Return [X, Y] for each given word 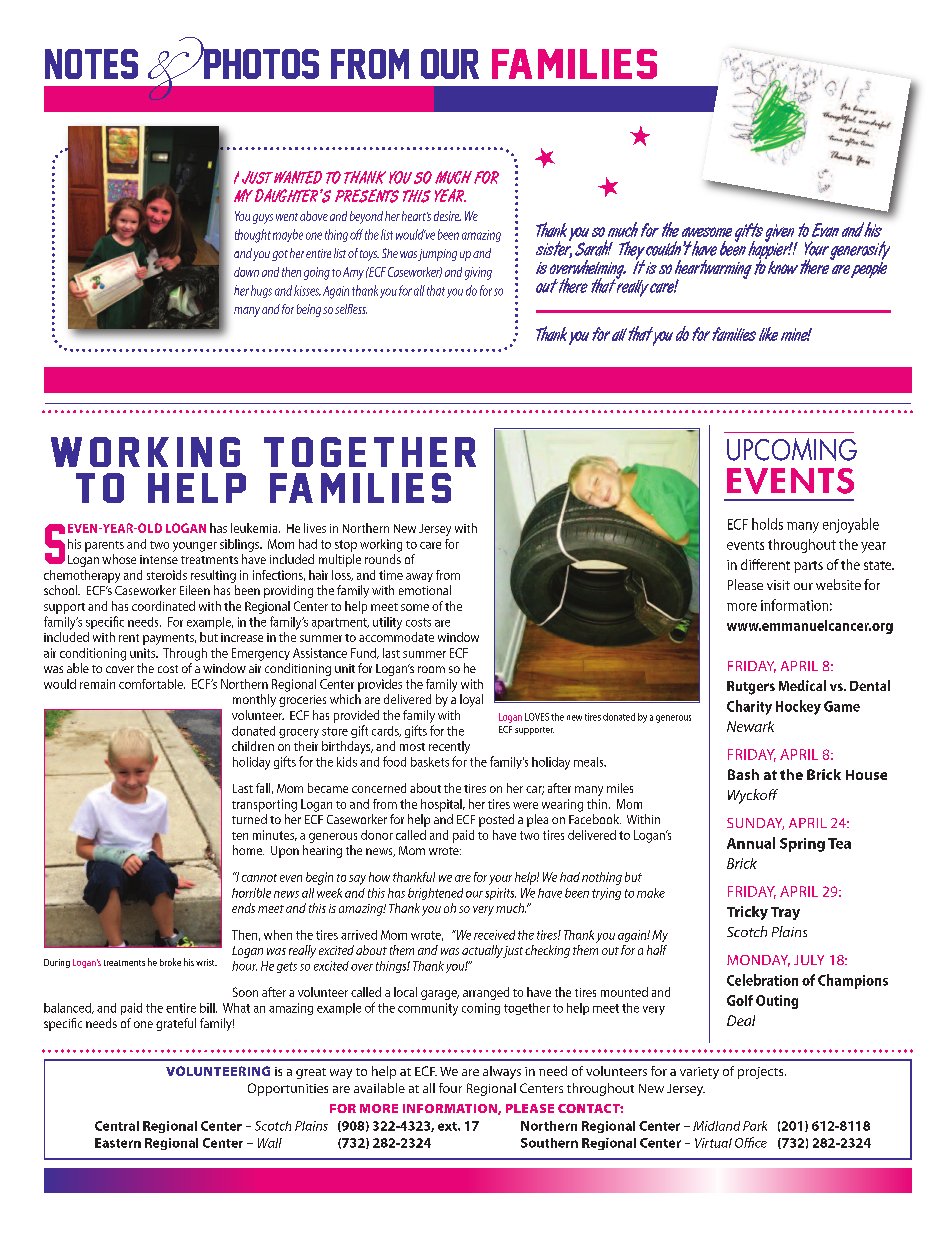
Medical [802, 685]
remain [97, 684]
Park [755, 1126]
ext [448, 1126]
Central [117, 1126]
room [431, 669]
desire [447, 216]
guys [263, 219]
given [781, 234]
